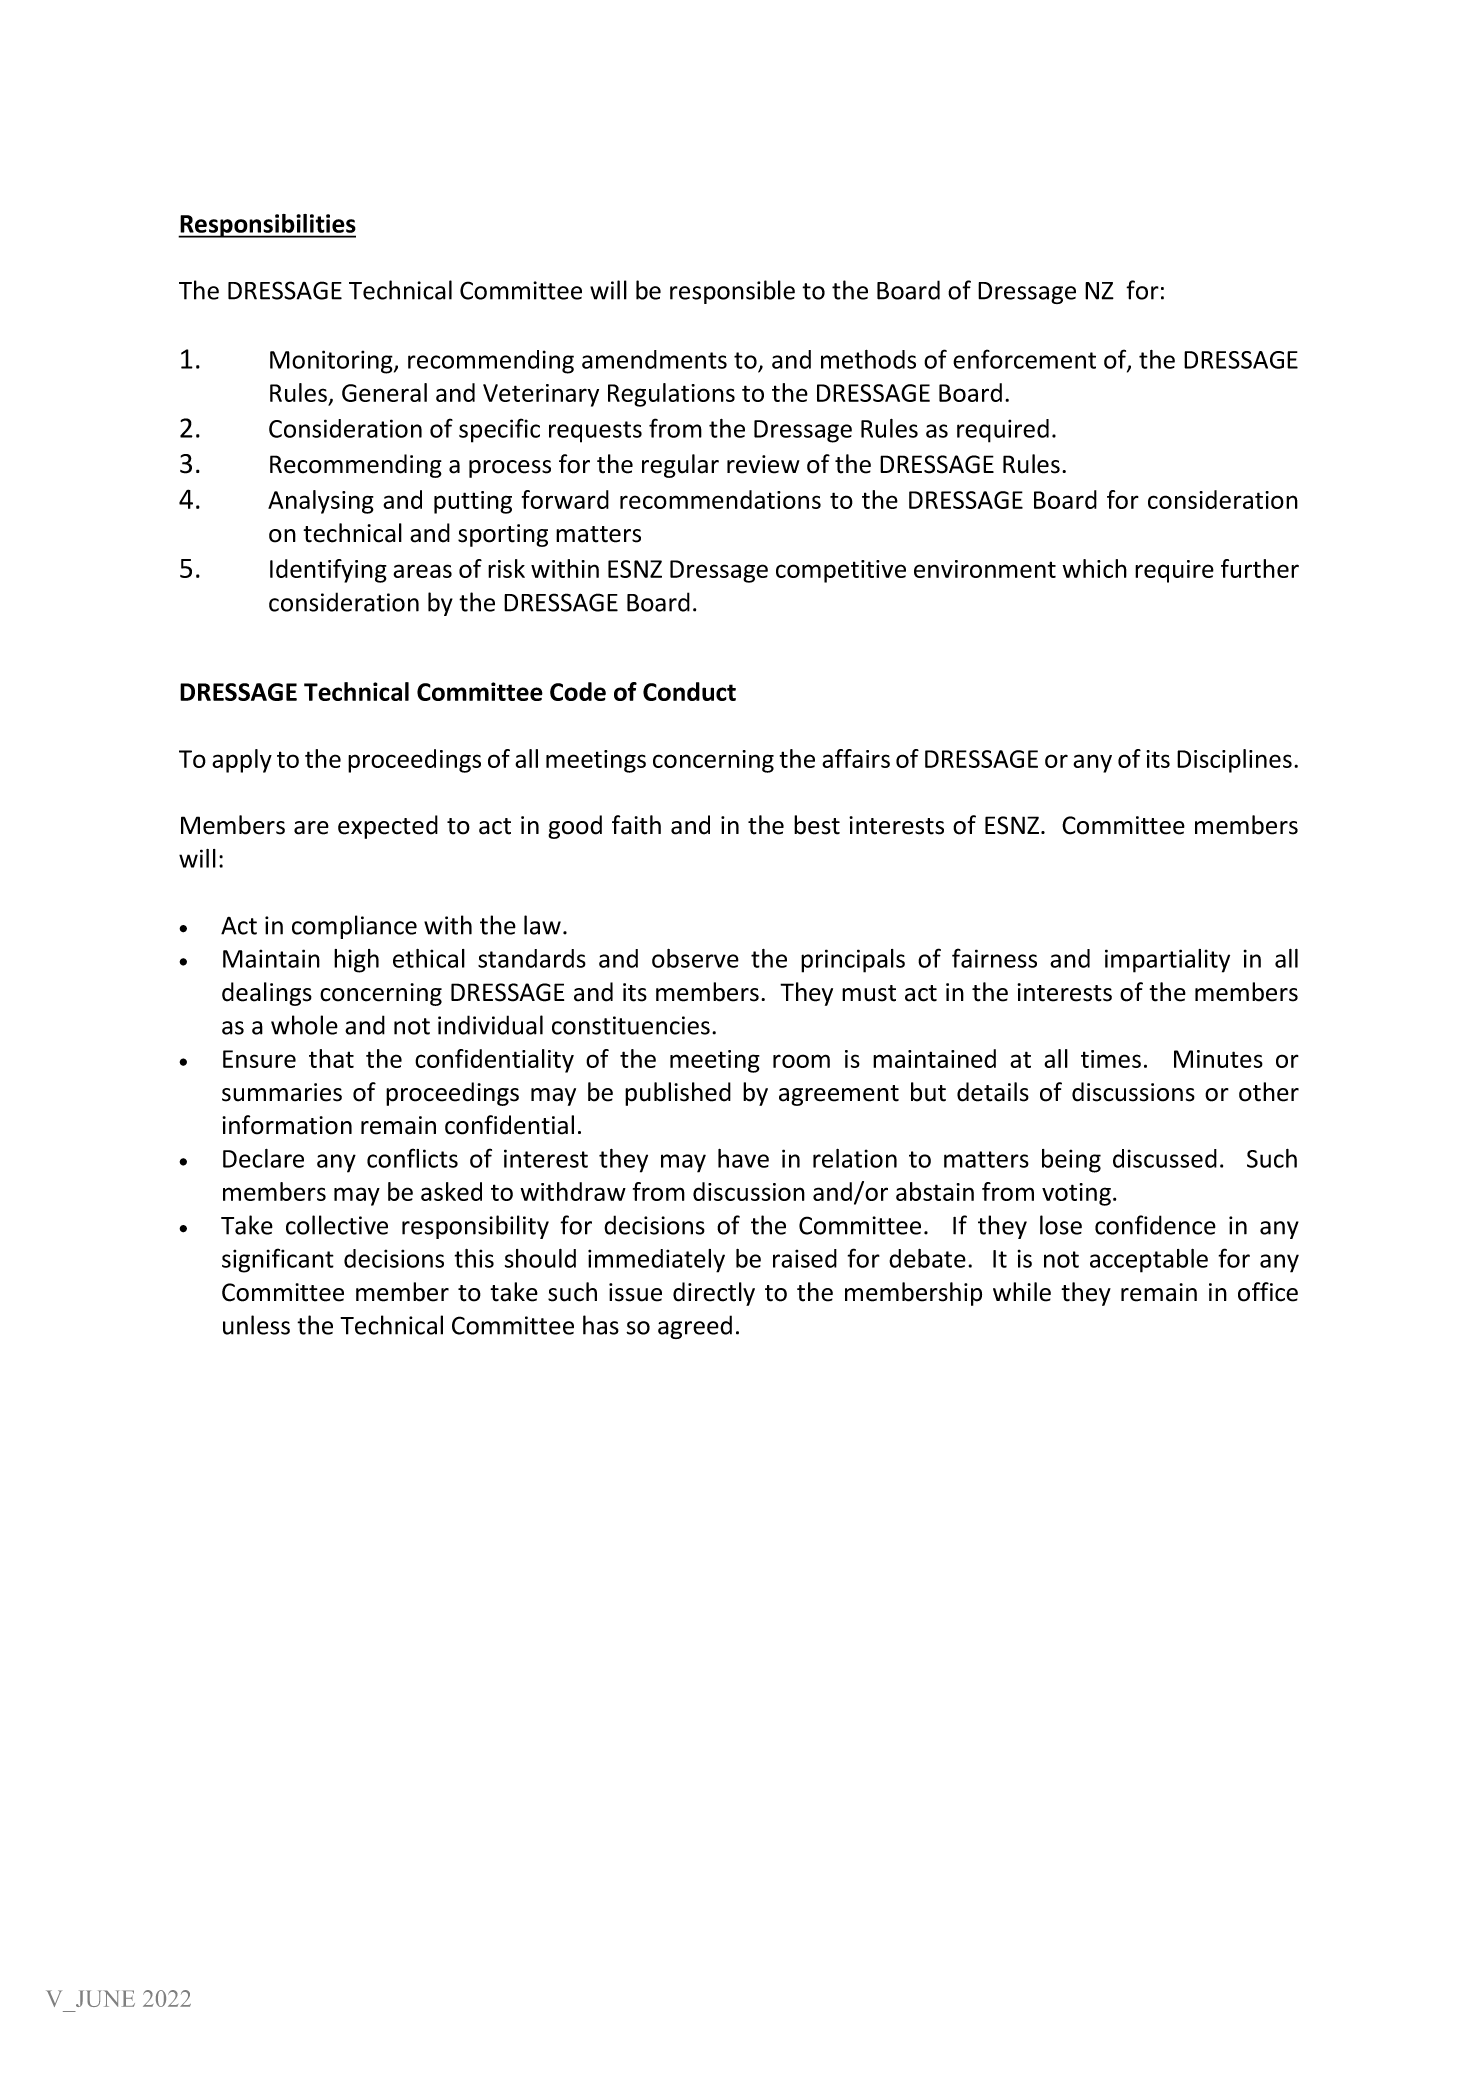  Describe the element at coordinates (1094, 568) in the screenshot. I see `which` at that location.
